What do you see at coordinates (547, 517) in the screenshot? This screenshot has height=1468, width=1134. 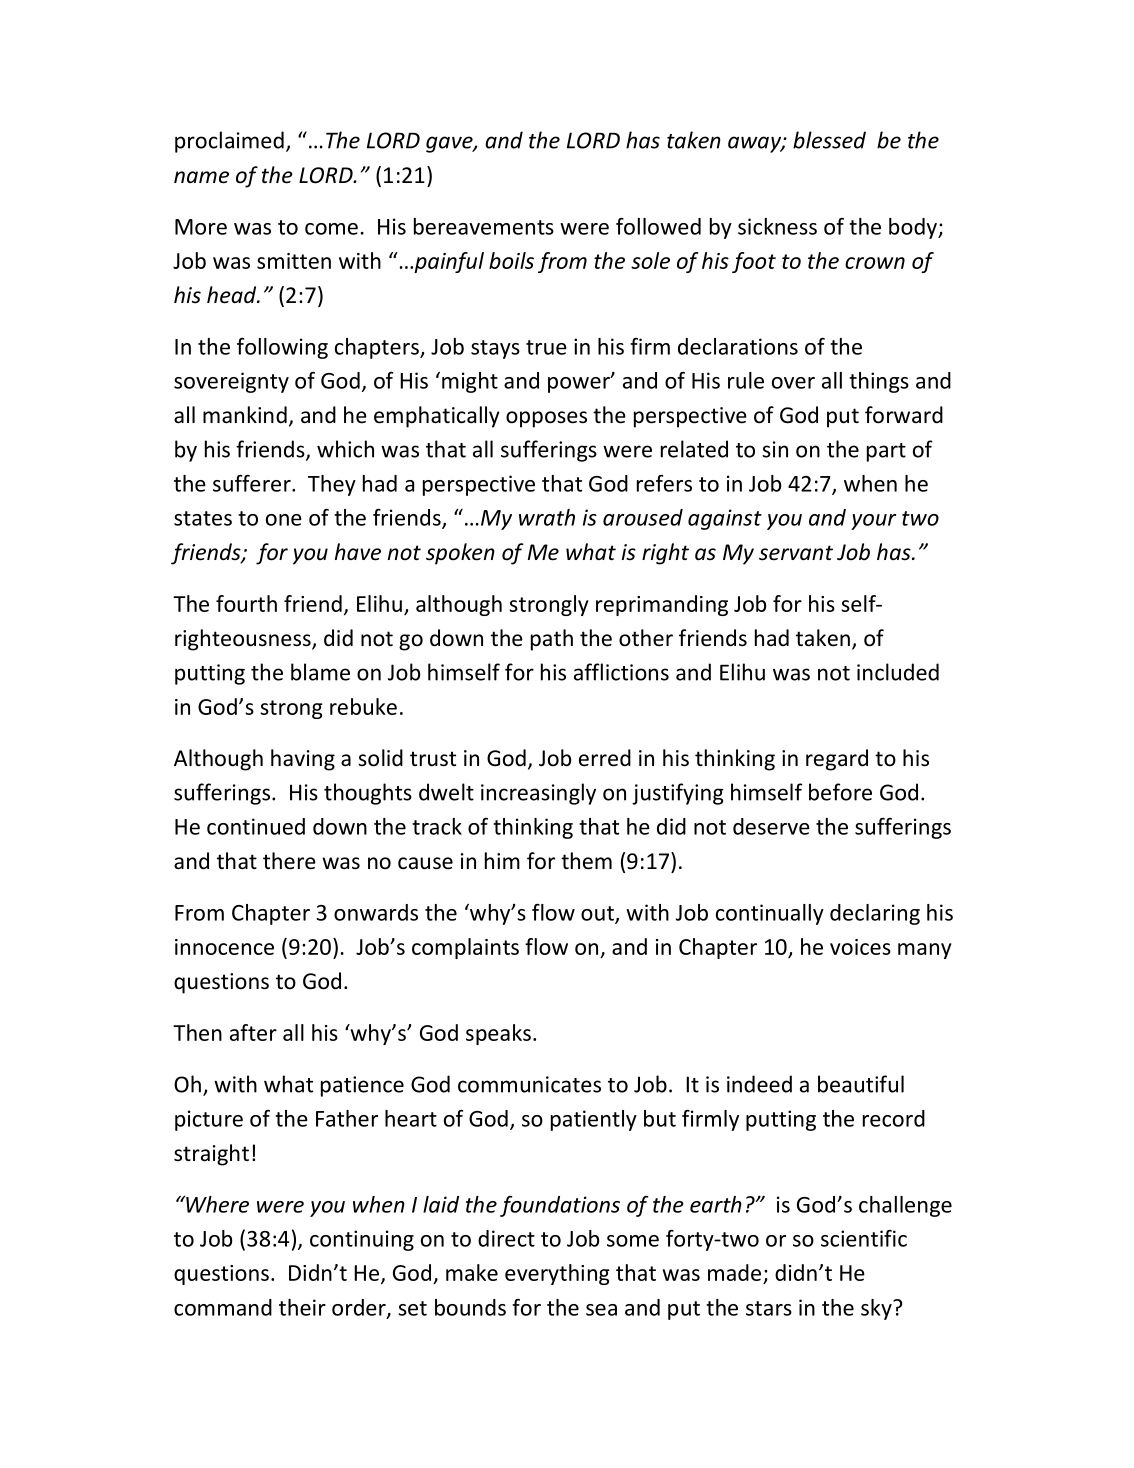 I see `wrath` at bounding box center [547, 517].
